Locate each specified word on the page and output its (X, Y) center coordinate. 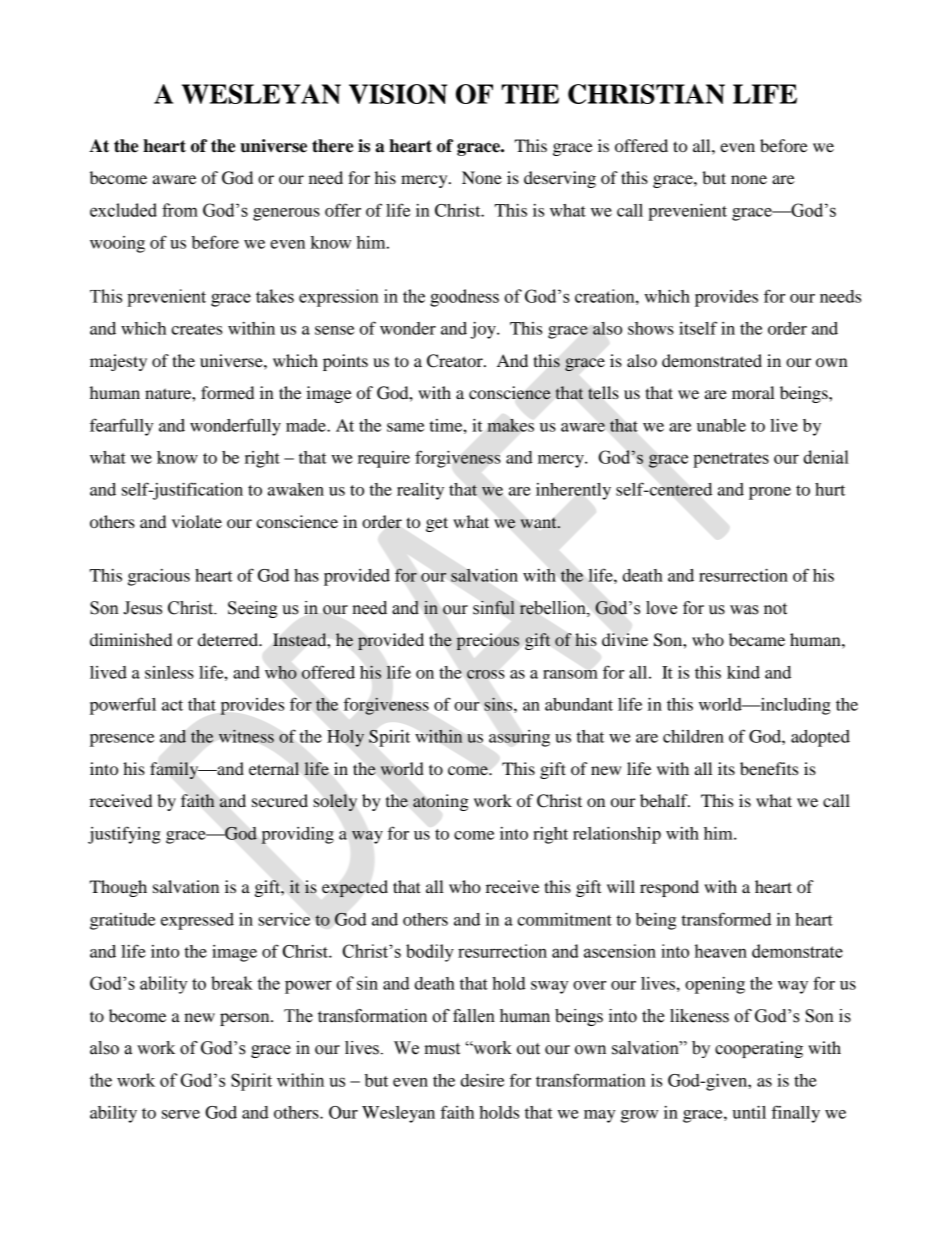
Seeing (253, 609)
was (744, 610)
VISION (398, 94)
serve (181, 1114)
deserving (560, 179)
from (180, 210)
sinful (493, 608)
